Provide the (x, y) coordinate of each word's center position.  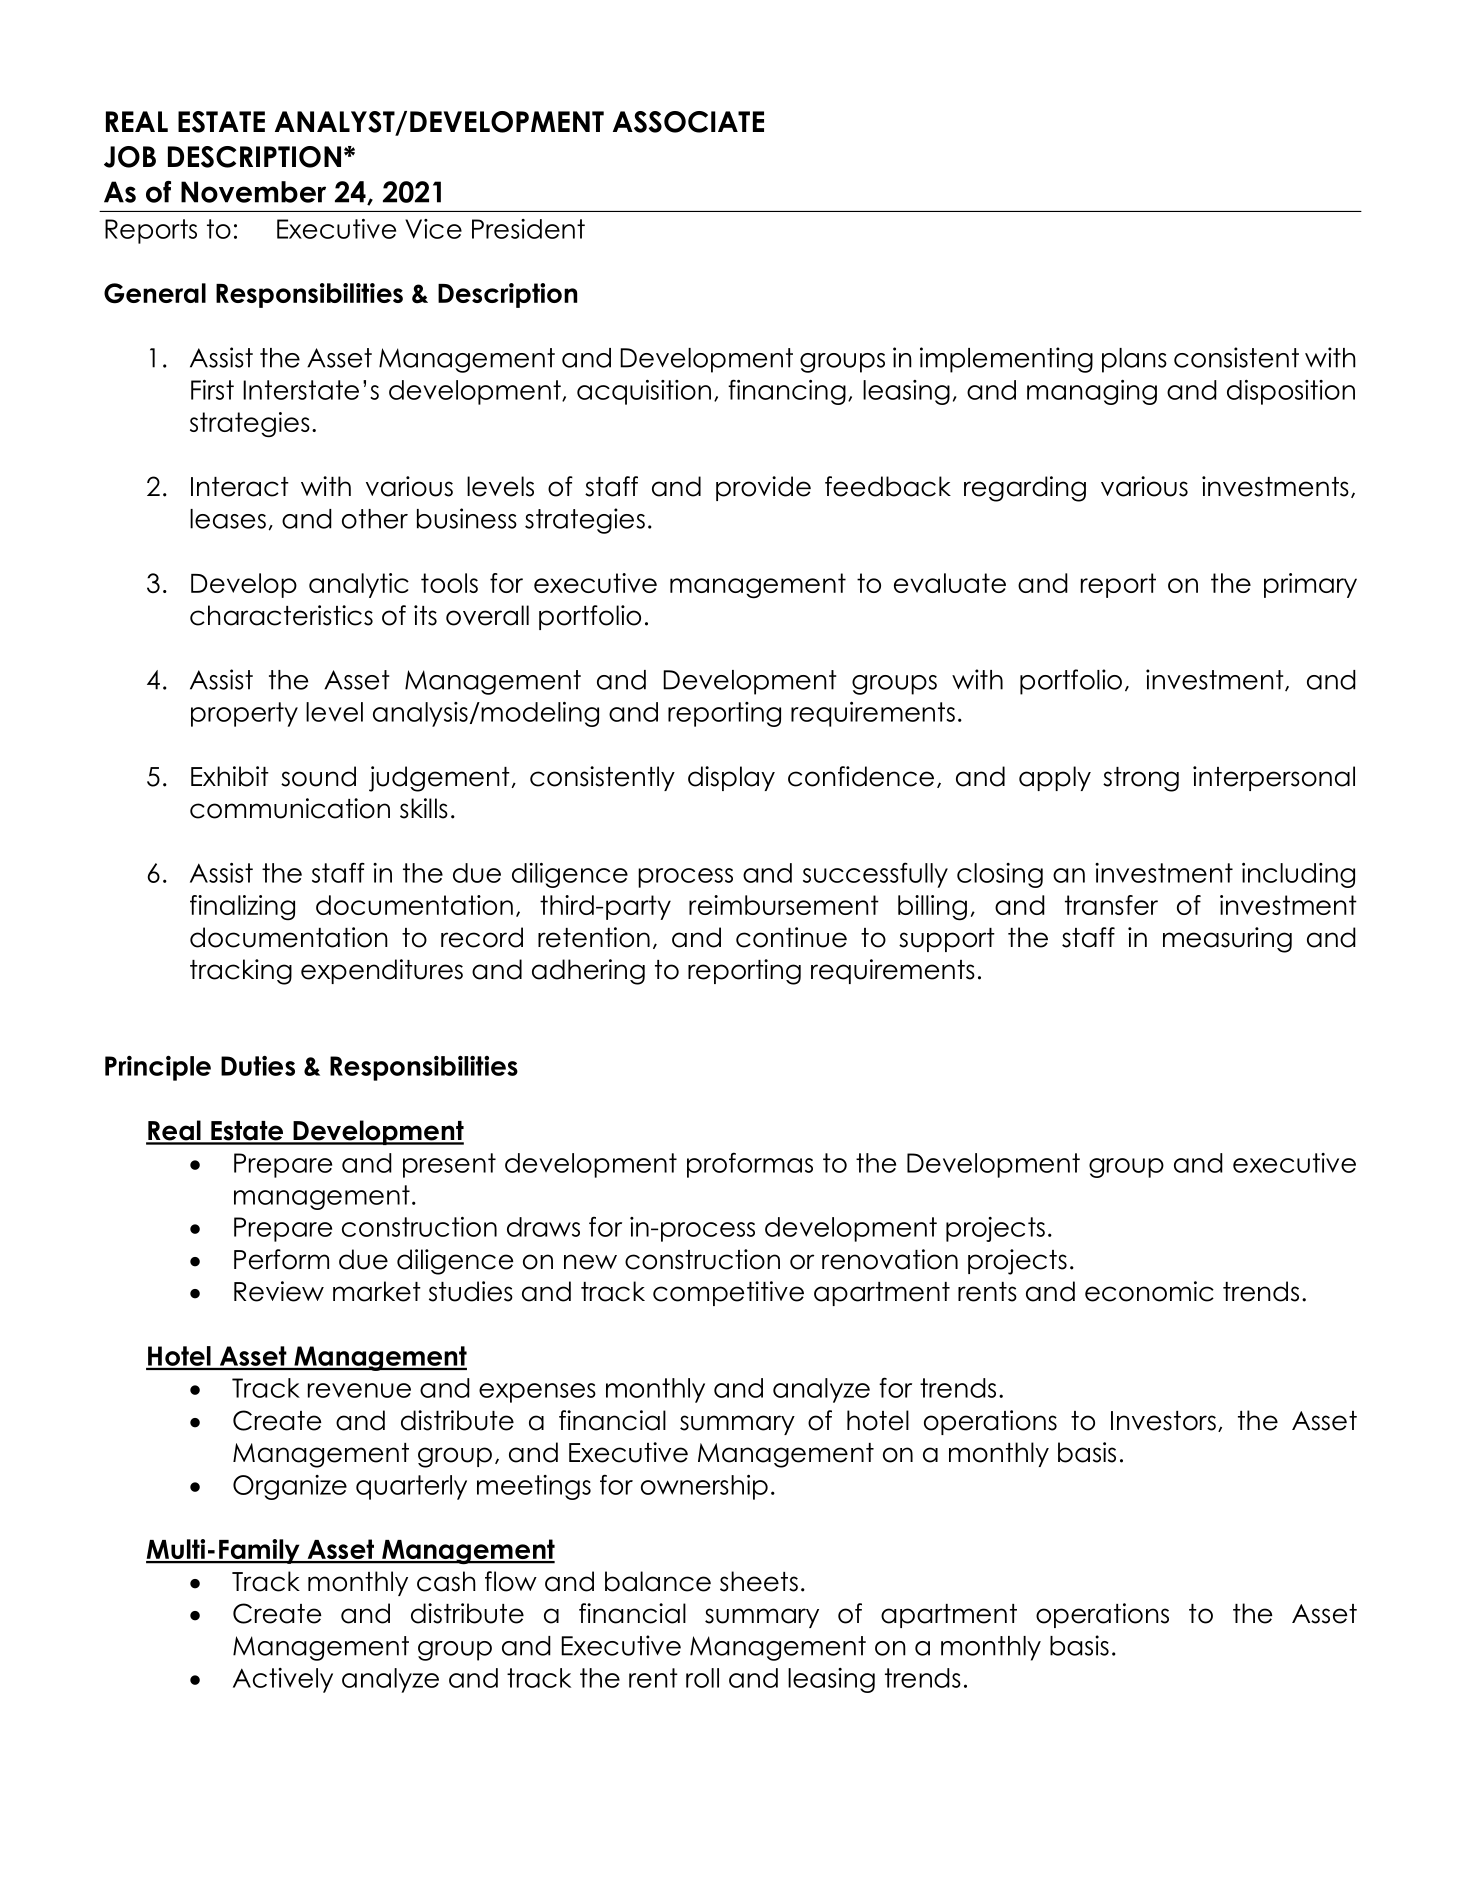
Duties (258, 1066)
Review (279, 1291)
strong (1141, 779)
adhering (588, 972)
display (731, 778)
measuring (1227, 940)
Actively (283, 1680)
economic (1149, 1291)
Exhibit (230, 776)
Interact (240, 487)
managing (1092, 392)
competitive (728, 1293)
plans (1134, 360)
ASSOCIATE (688, 122)
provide (763, 488)
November (253, 192)
